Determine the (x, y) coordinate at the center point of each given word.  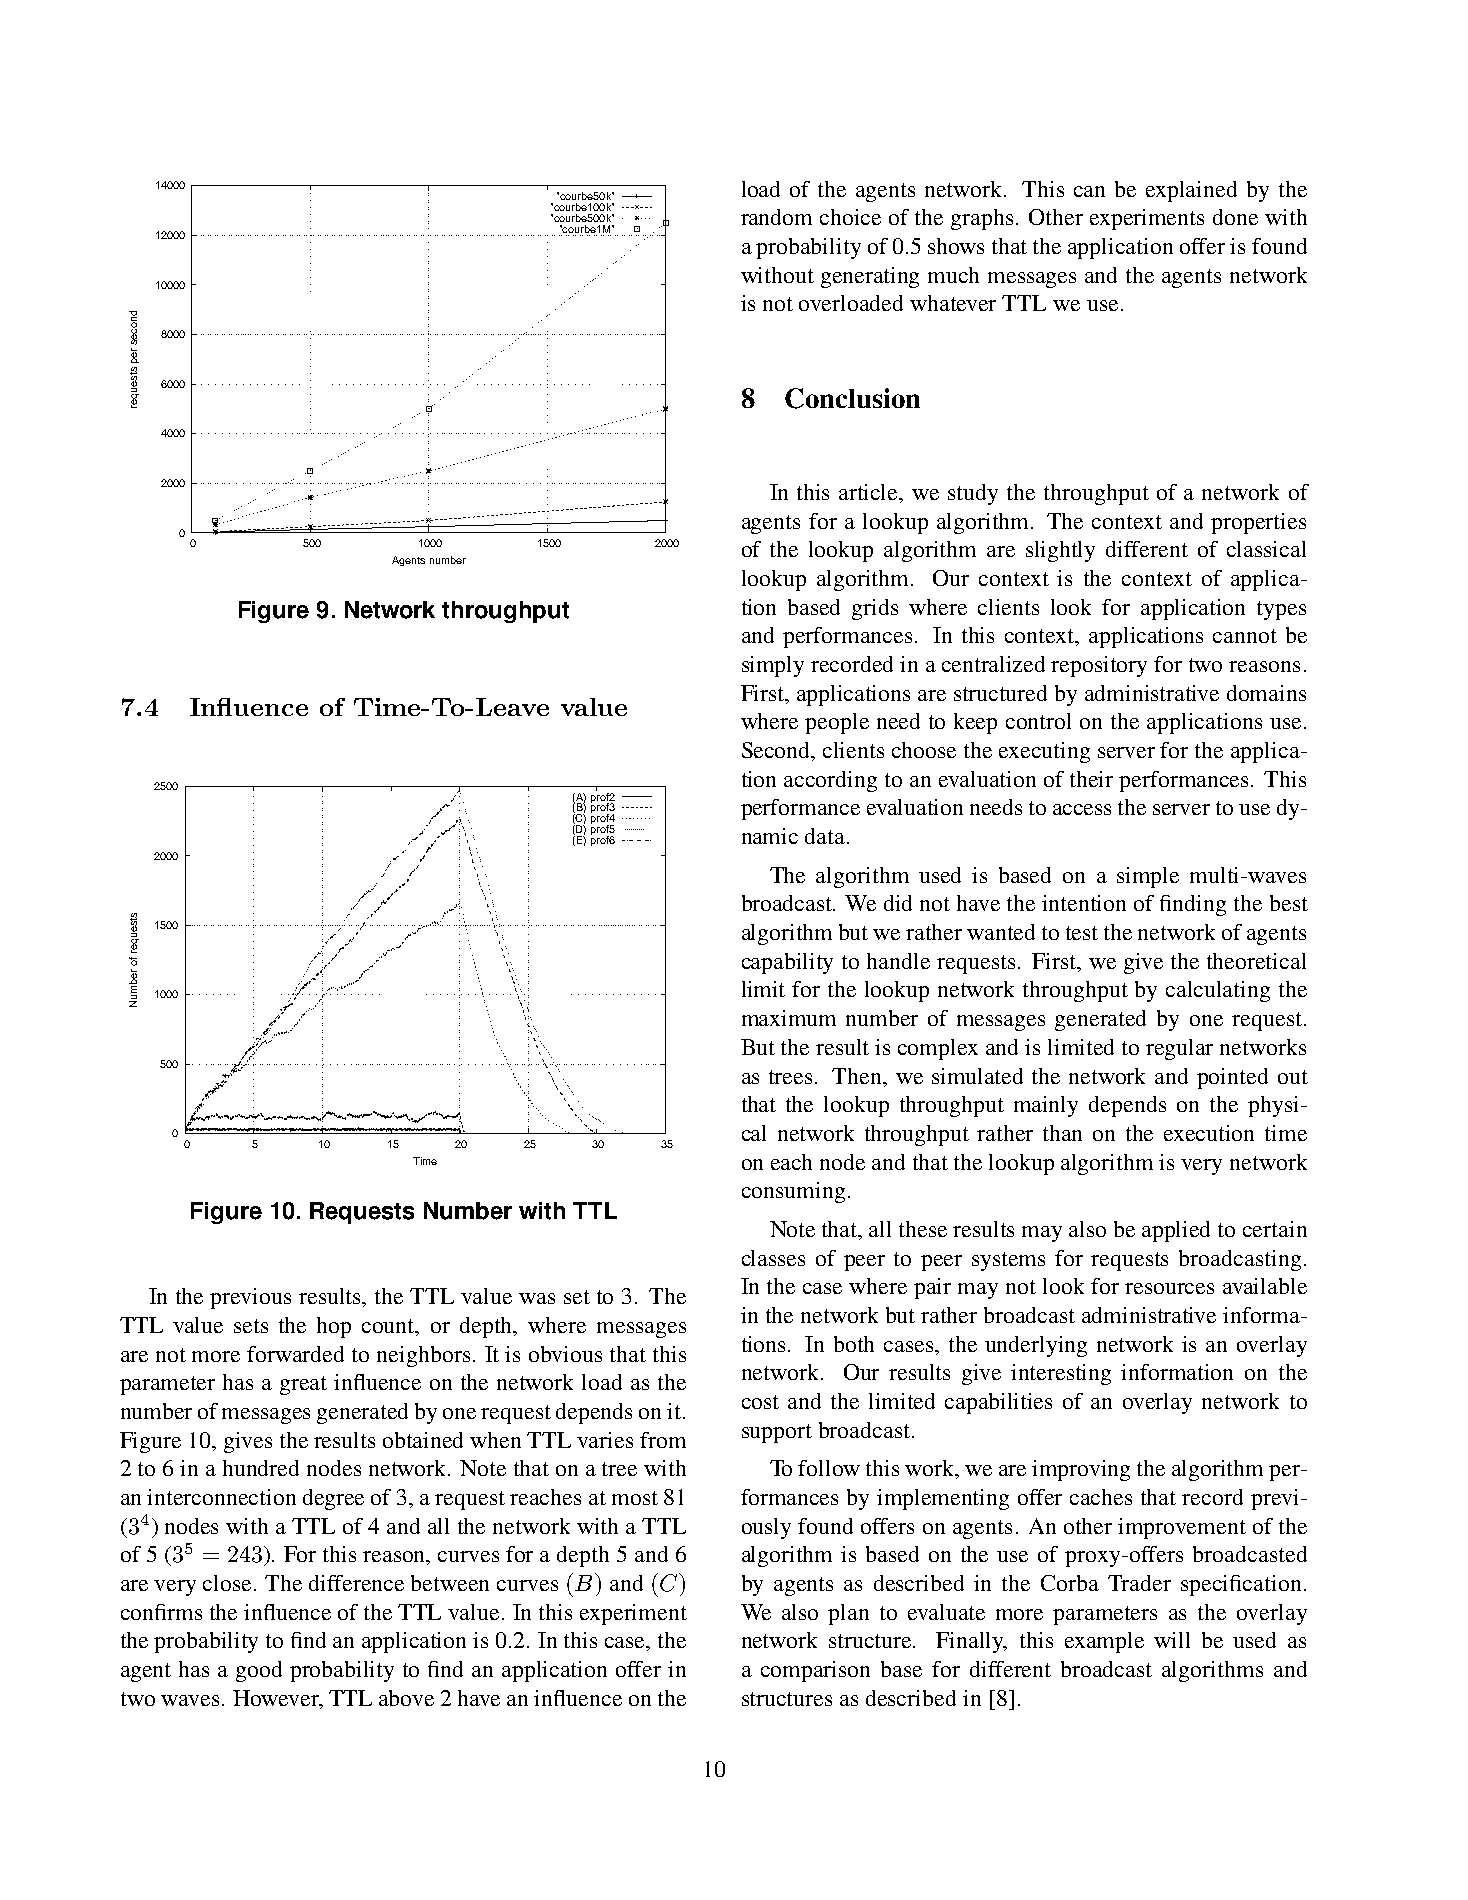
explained (1191, 191)
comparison (815, 1671)
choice (850, 217)
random (776, 217)
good (259, 1671)
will (1172, 1640)
